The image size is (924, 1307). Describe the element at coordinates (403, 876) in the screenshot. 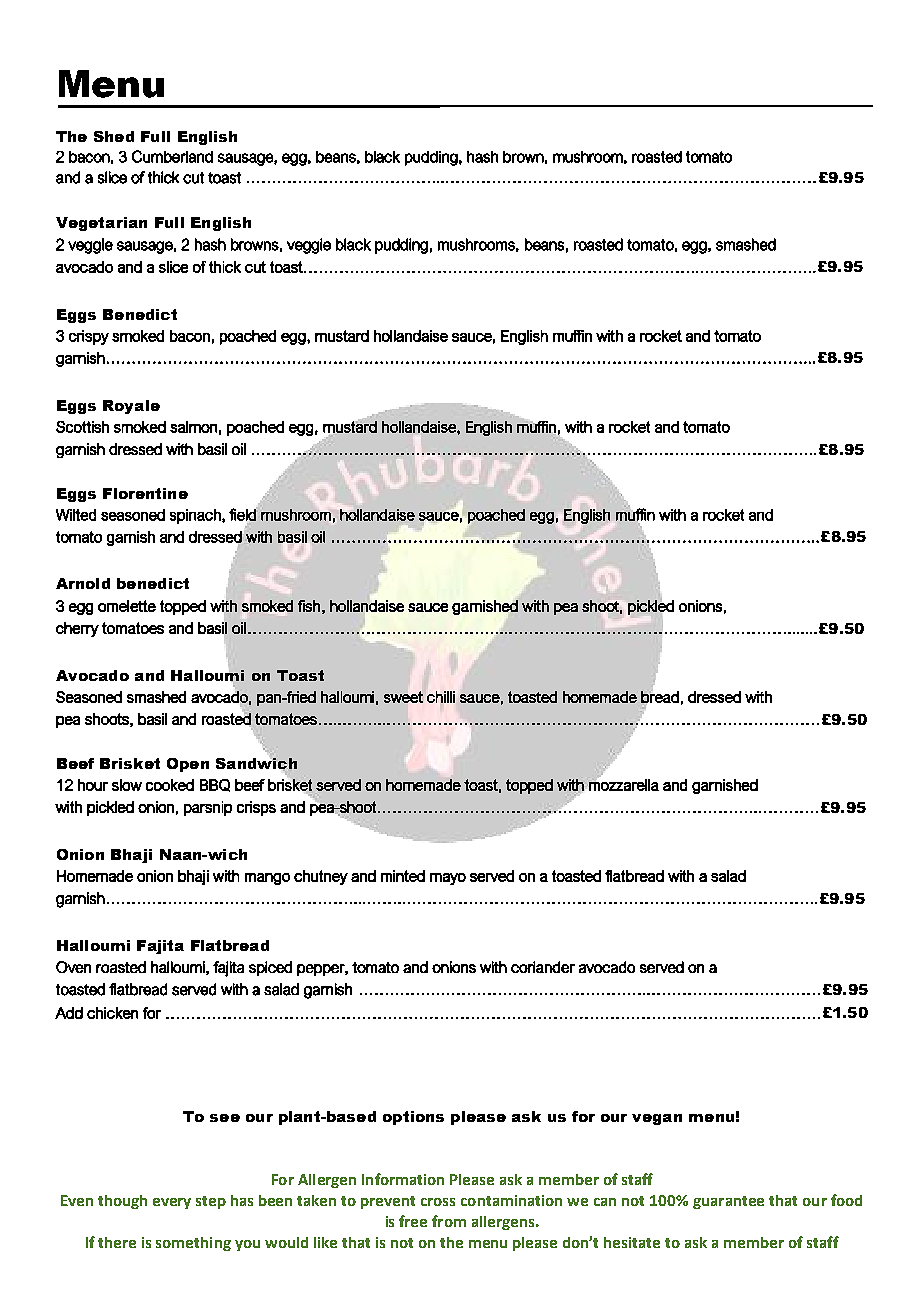

I see `minted` at that location.
